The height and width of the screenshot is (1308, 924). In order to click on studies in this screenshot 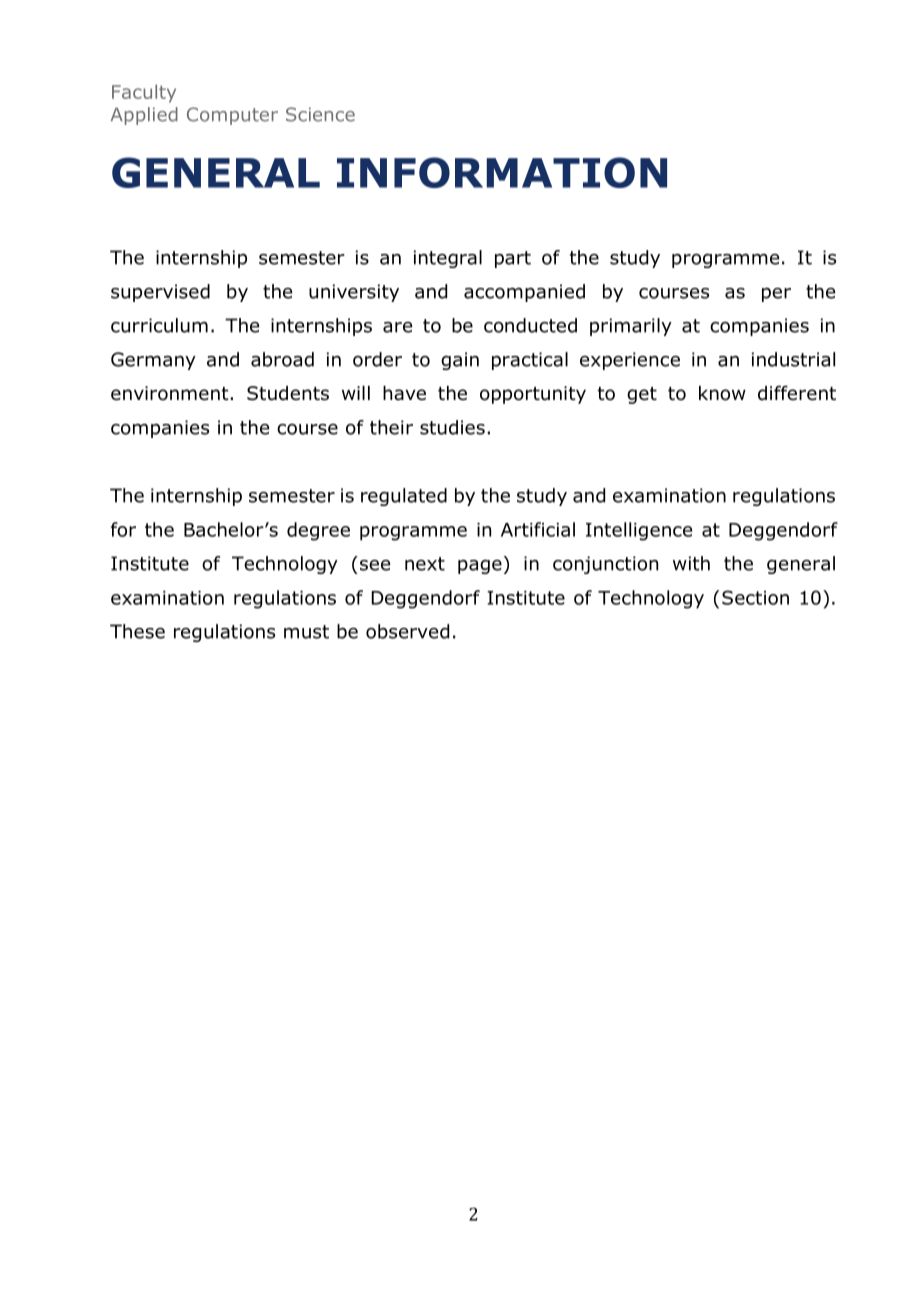, I will do `click(452, 427)`.
